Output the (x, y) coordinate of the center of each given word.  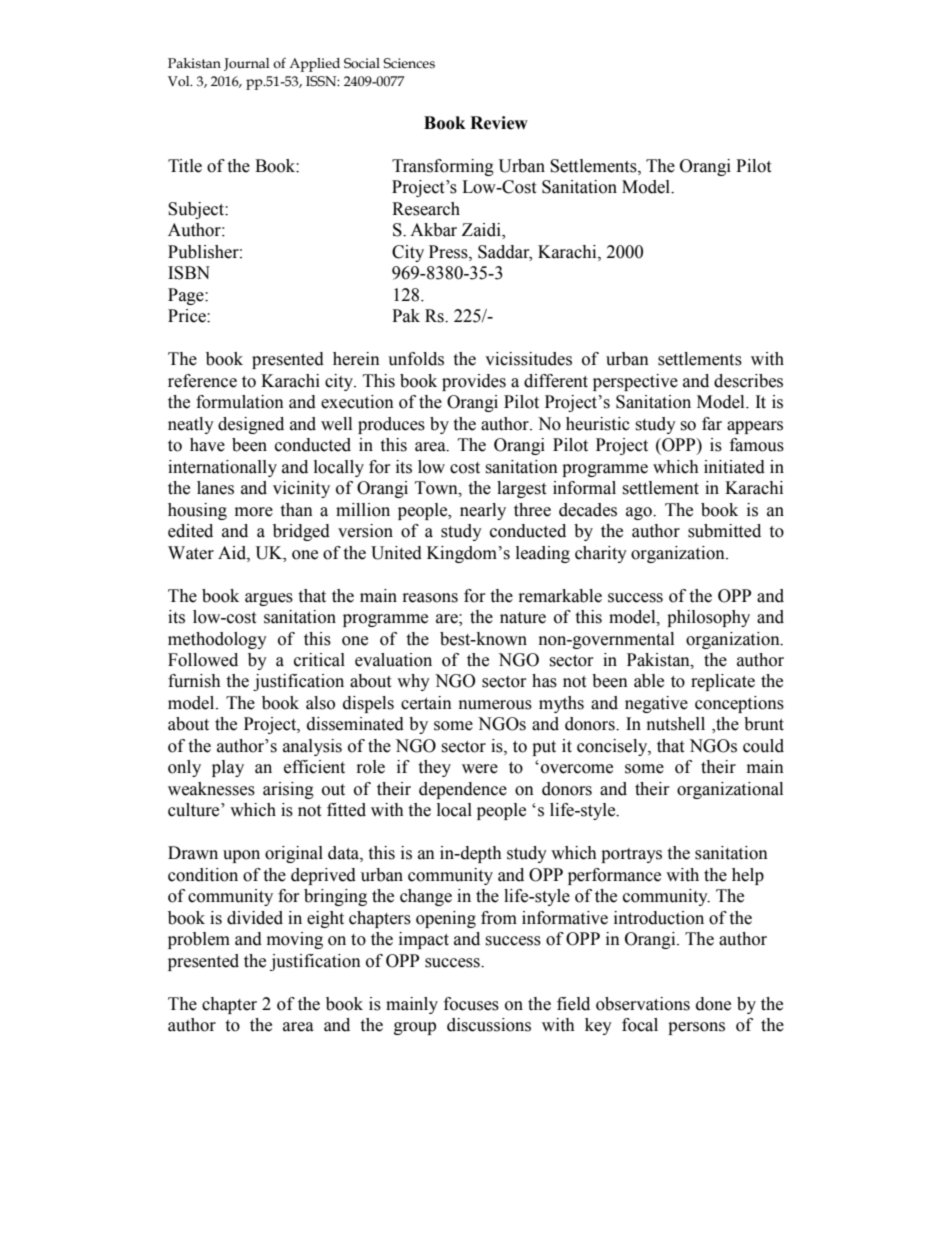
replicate (723, 682)
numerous (495, 705)
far (712, 424)
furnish (194, 681)
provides (474, 382)
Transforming (443, 167)
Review (499, 123)
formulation (240, 402)
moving (295, 940)
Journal (247, 64)
